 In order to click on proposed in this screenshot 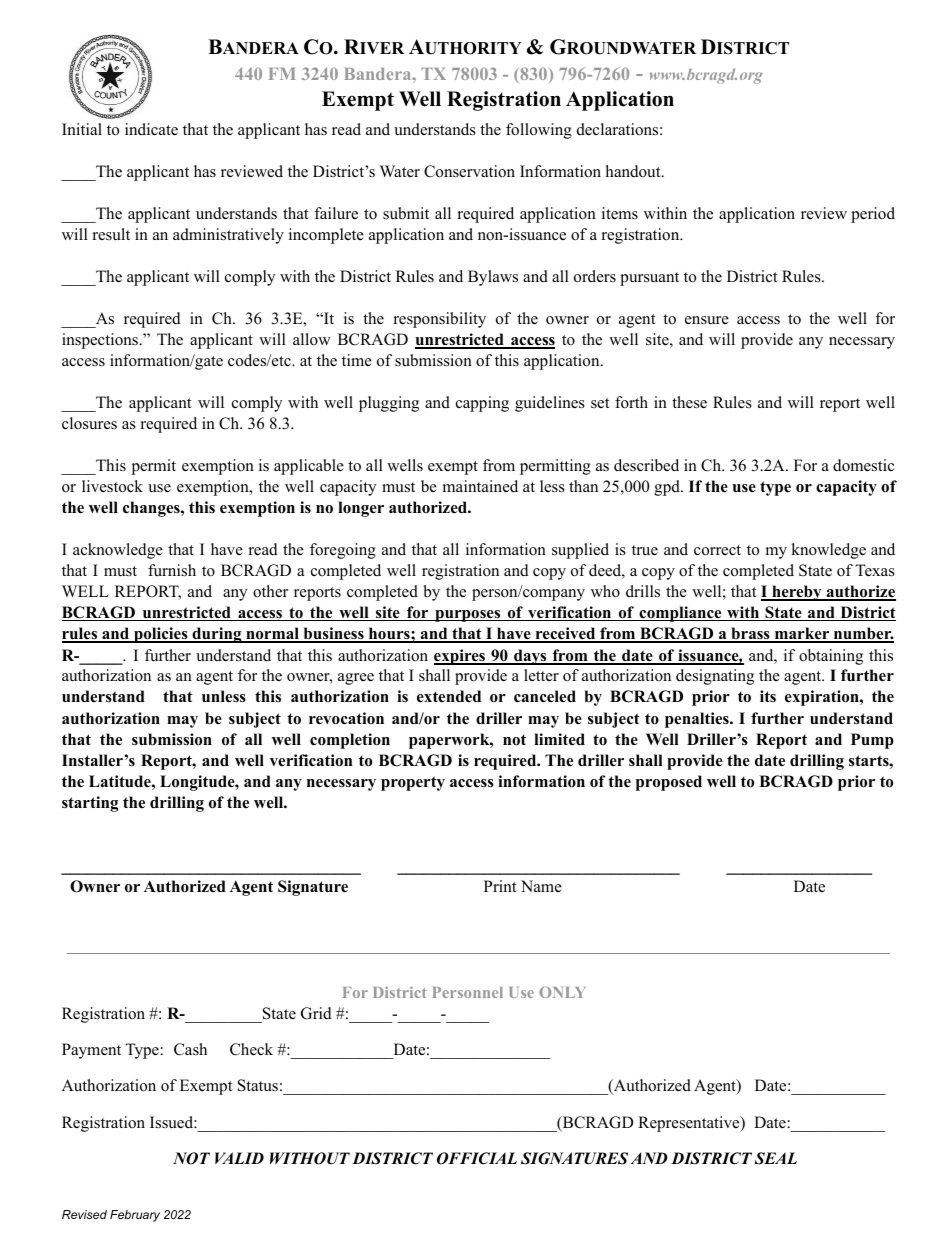, I will do `click(669, 783)`.
